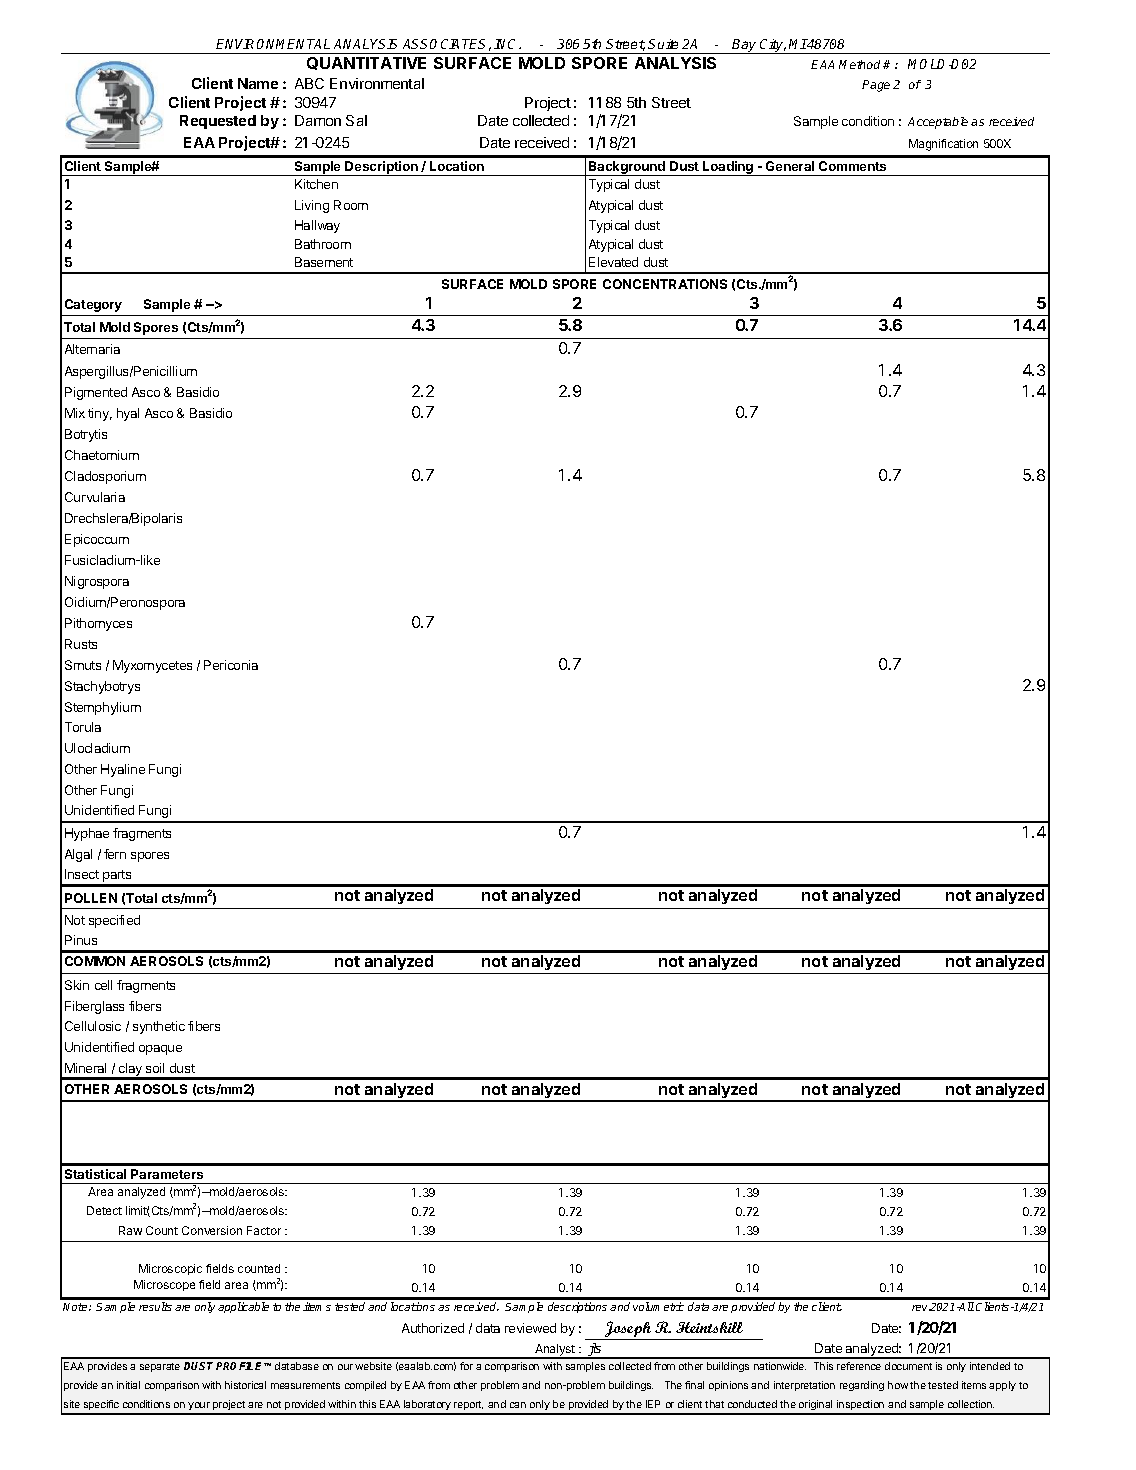 The height and width of the image is (1470, 1136). I want to click on Page, so click(876, 86).
